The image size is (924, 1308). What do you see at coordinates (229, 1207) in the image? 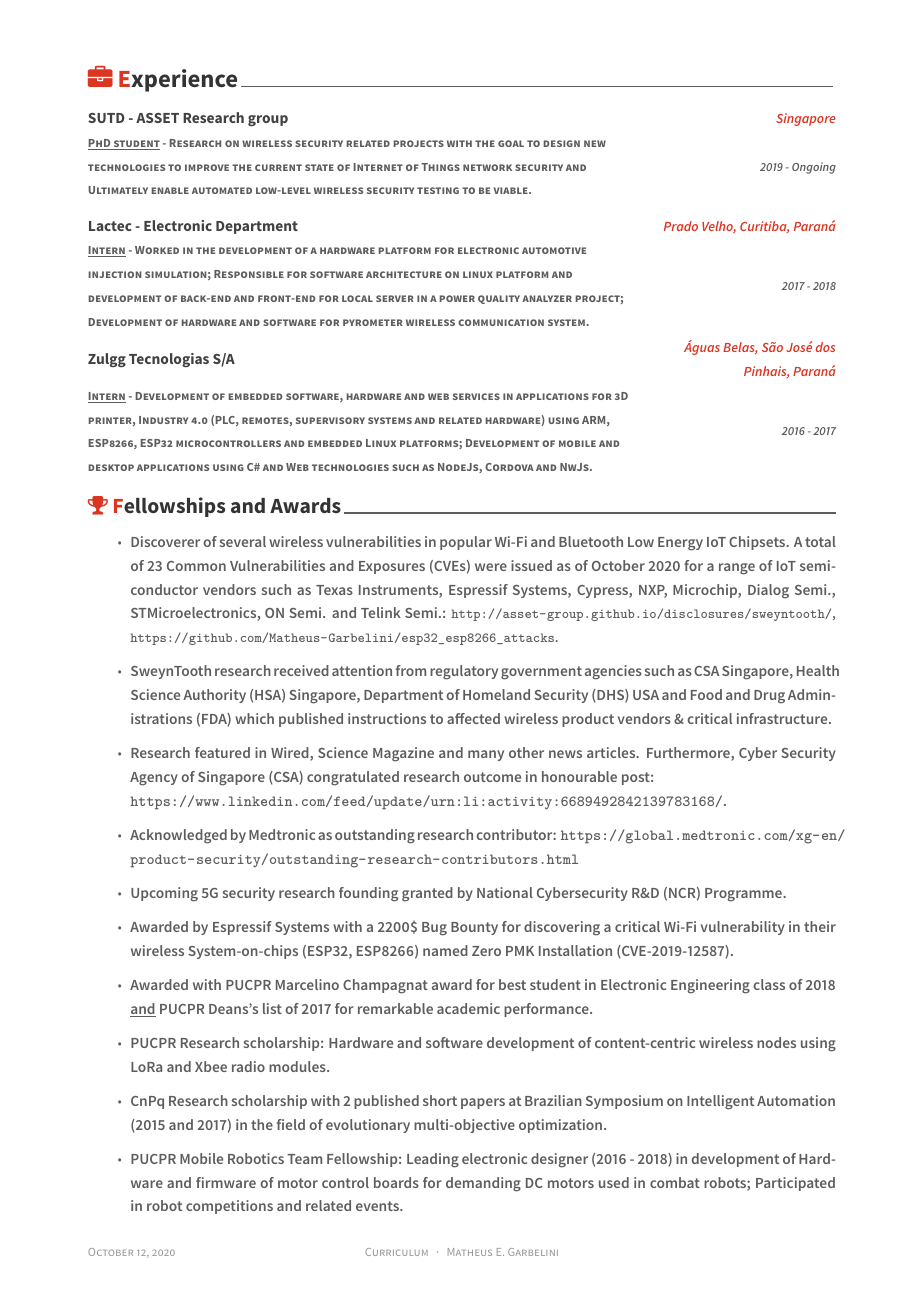
I see `competitions` at bounding box center [229, 1207].
